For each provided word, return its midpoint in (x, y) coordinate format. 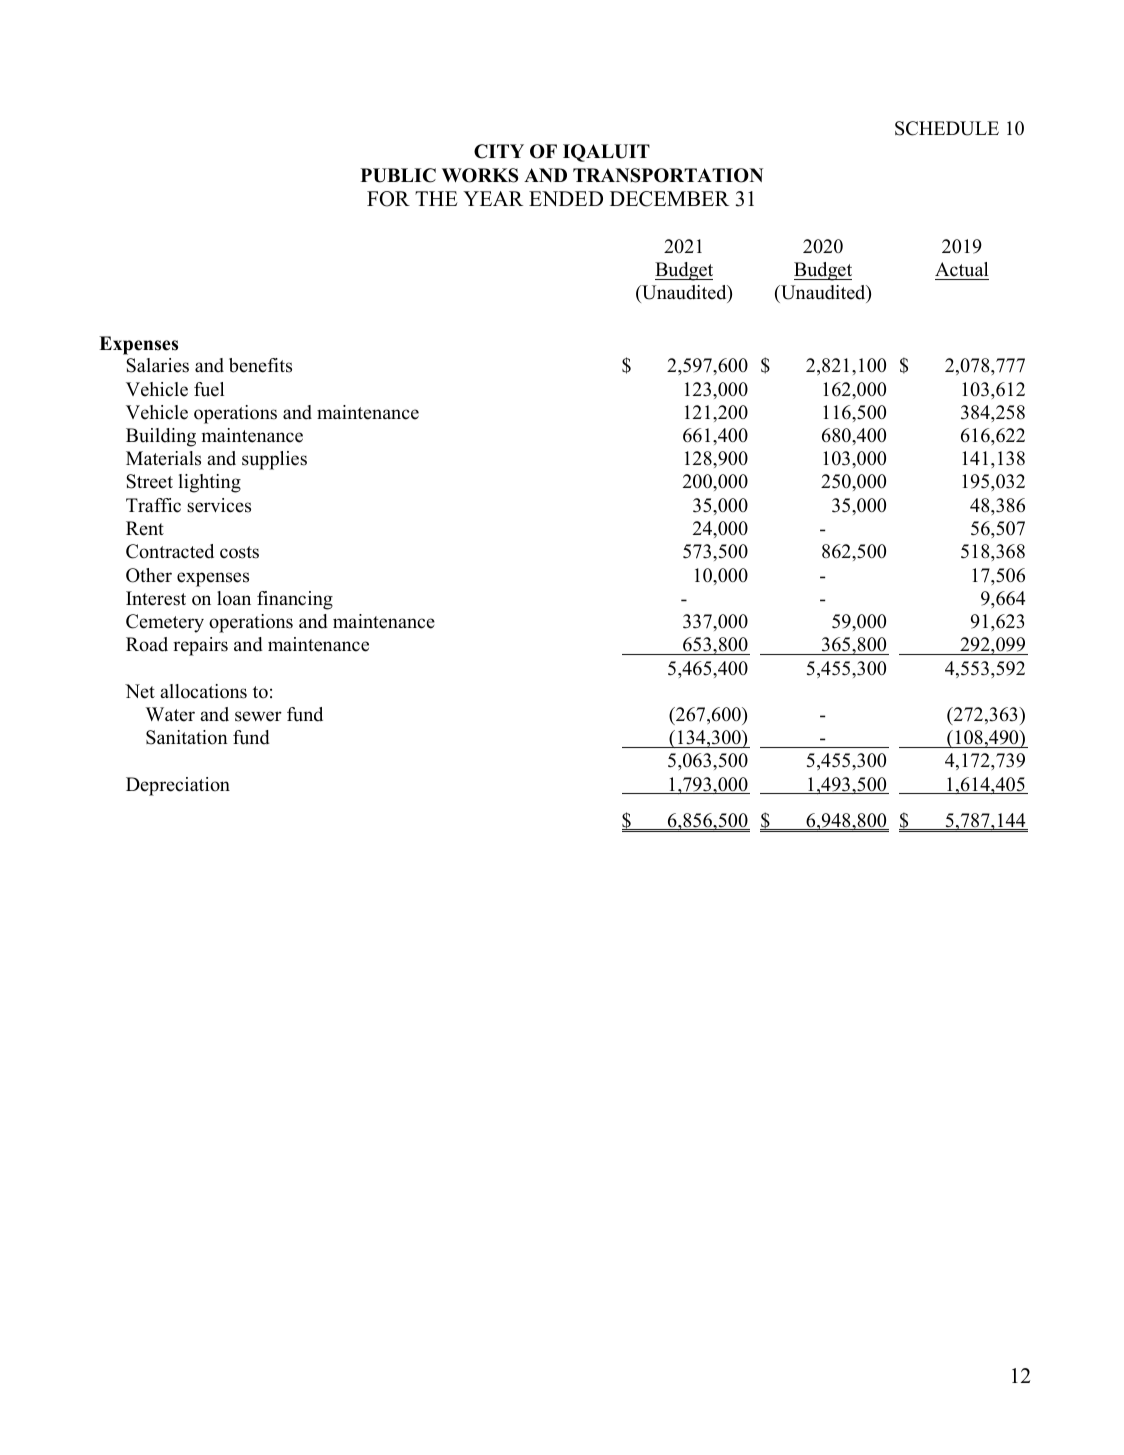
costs (239, 552)
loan (234, 598)
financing (295, 600)
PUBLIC (398, 175)
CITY (499, 151)
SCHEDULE (947, 128)
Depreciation (178, 786)
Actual (961, 269)
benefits (260, 365)
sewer (258, 716)
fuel (209, 389)
